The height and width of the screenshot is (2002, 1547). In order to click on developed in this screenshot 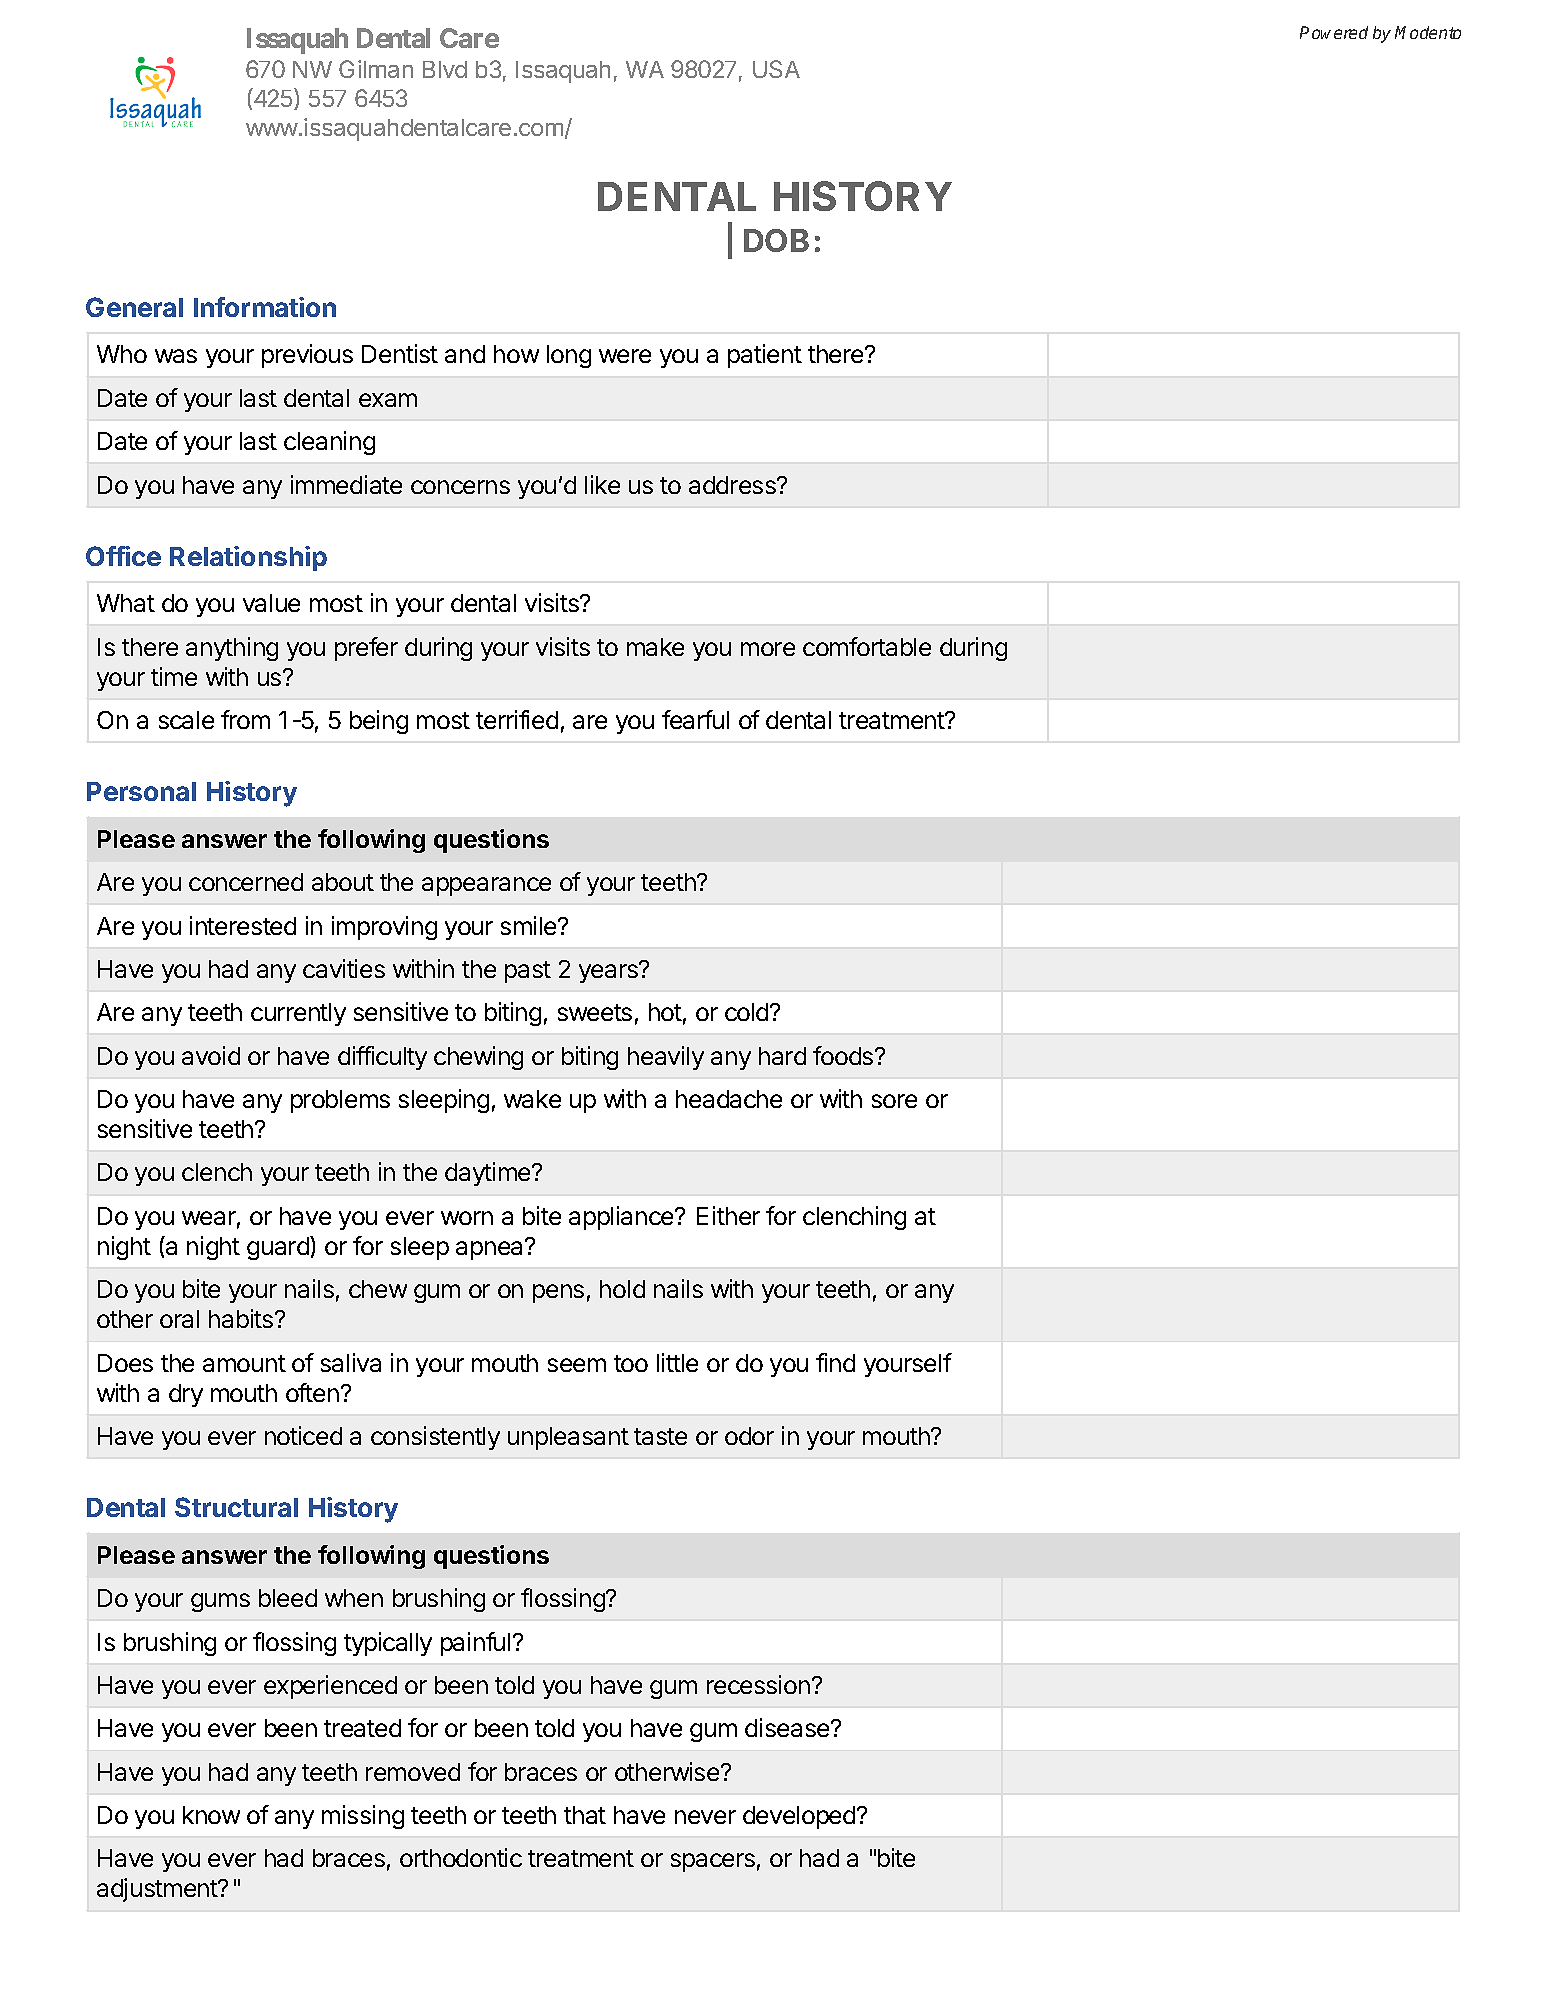, I will do `click(800, 1817)`.
